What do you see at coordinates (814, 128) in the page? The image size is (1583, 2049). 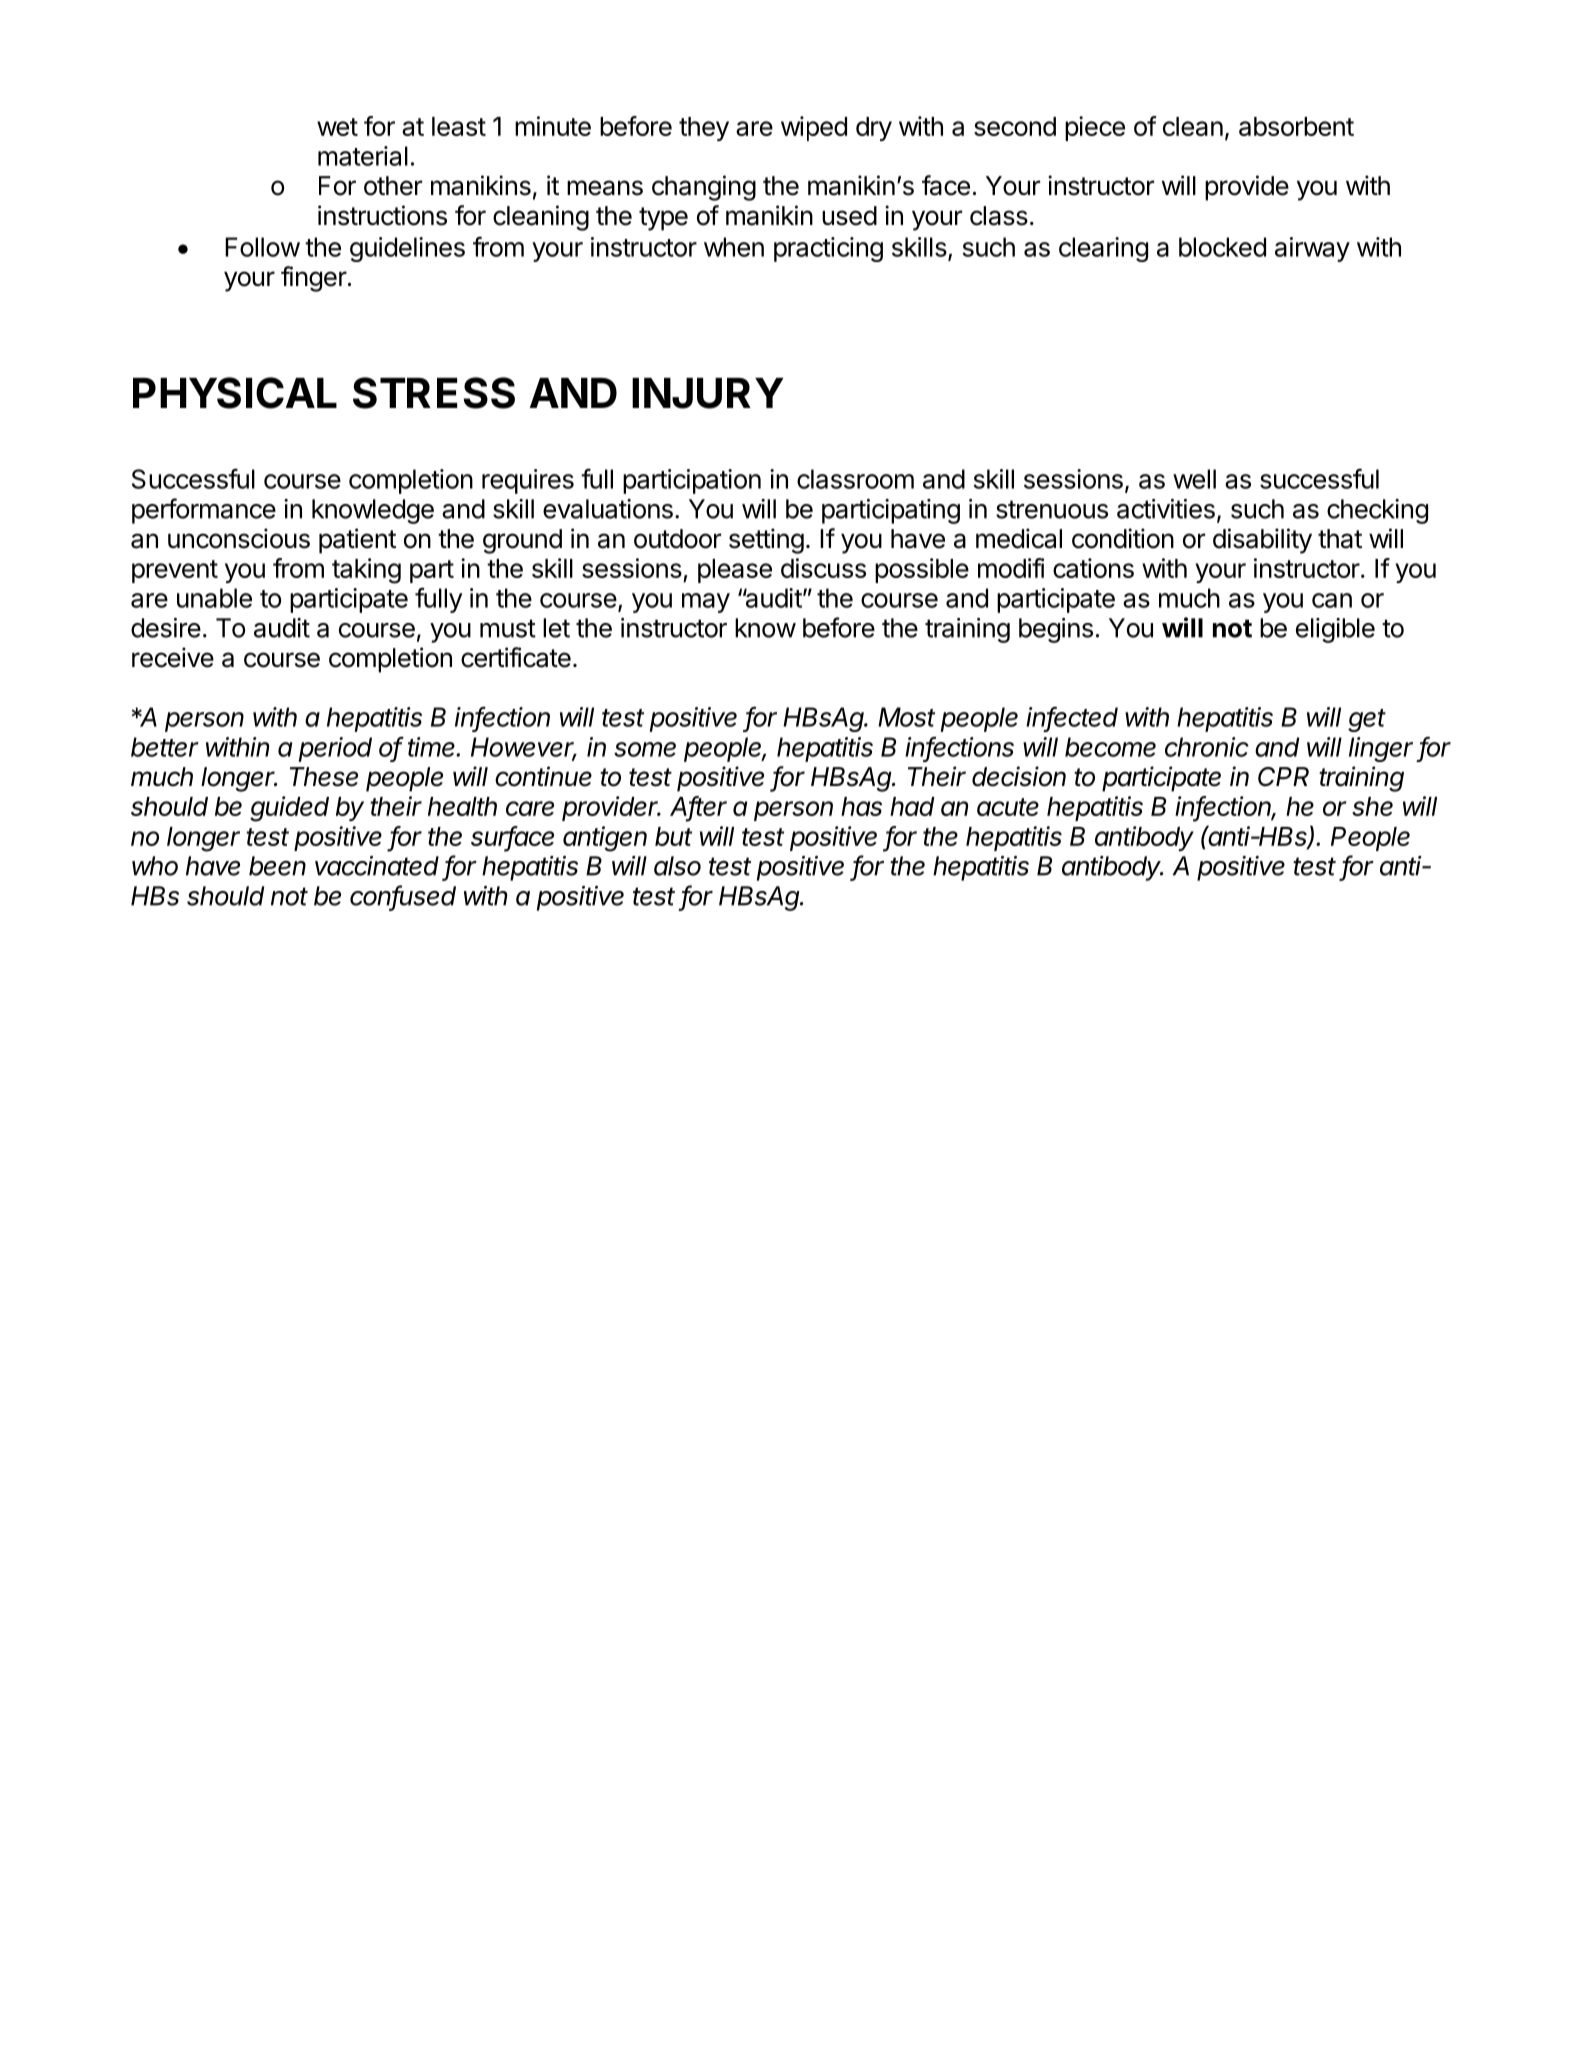 I see `wiped` at bounding box center [814, 128].
